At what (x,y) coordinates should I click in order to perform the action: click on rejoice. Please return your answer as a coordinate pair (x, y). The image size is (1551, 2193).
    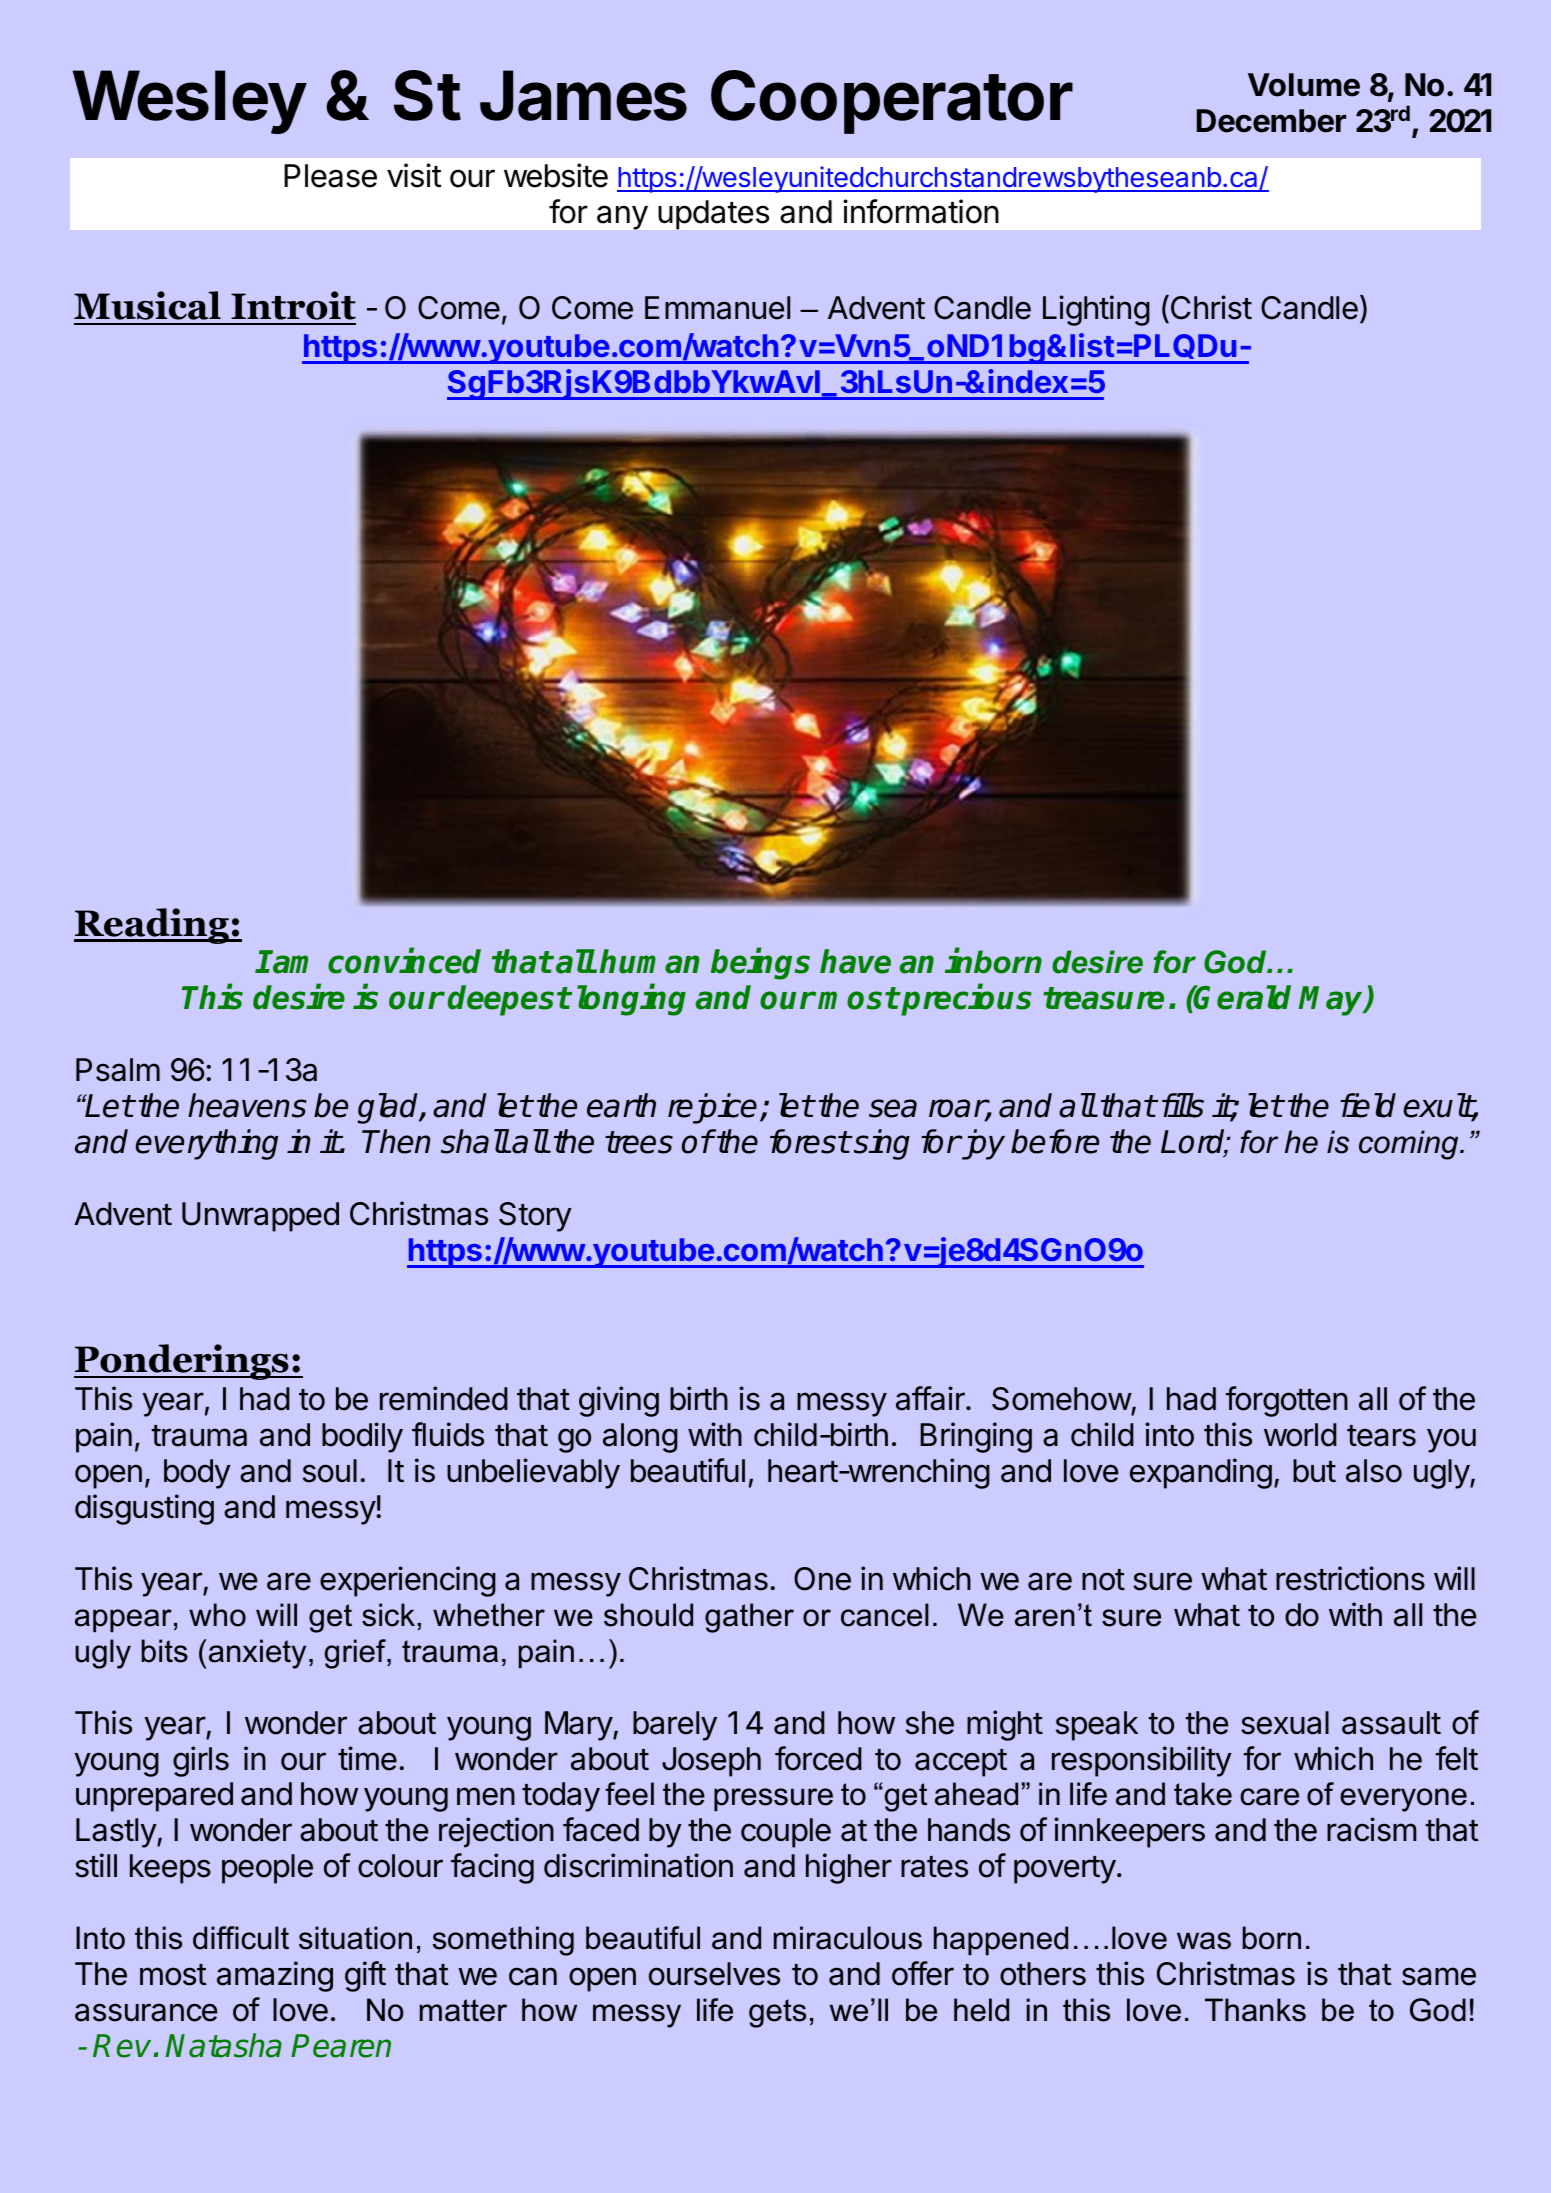
    Looking at the image, I should click on (712, 1108).
